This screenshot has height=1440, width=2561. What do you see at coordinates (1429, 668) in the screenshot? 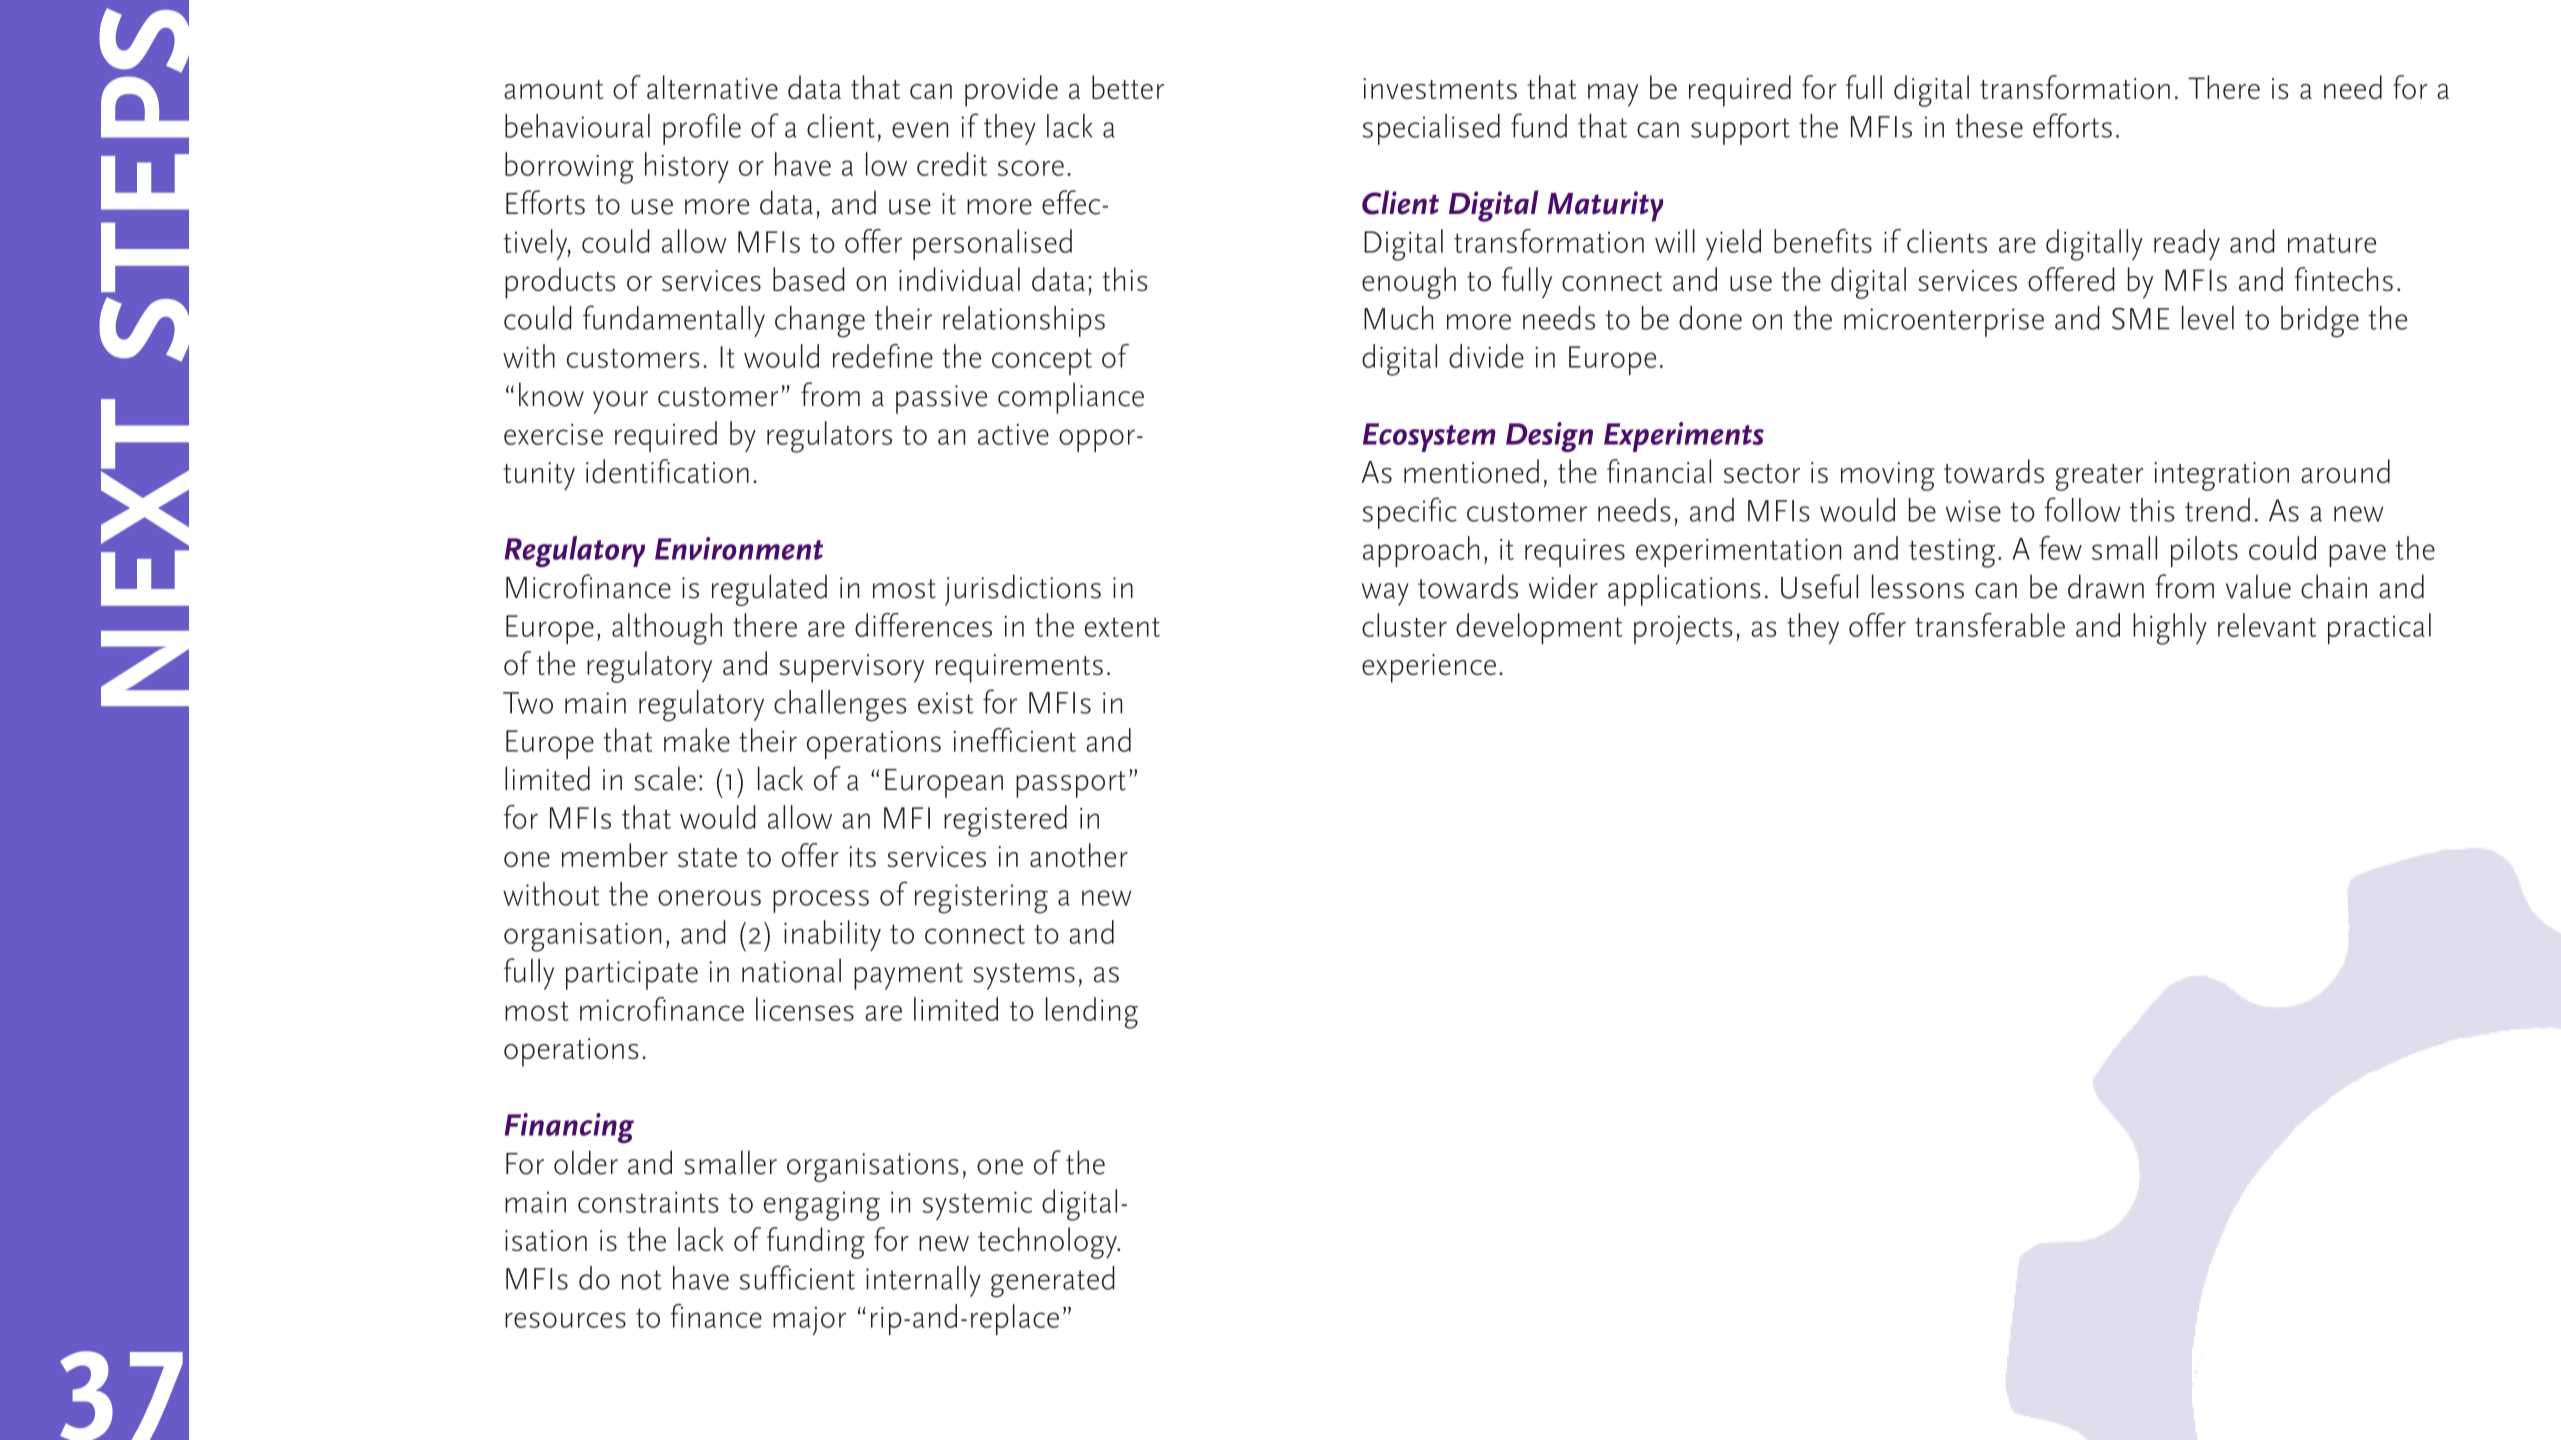
I see `experience` at bounding box center [1429, 668].
